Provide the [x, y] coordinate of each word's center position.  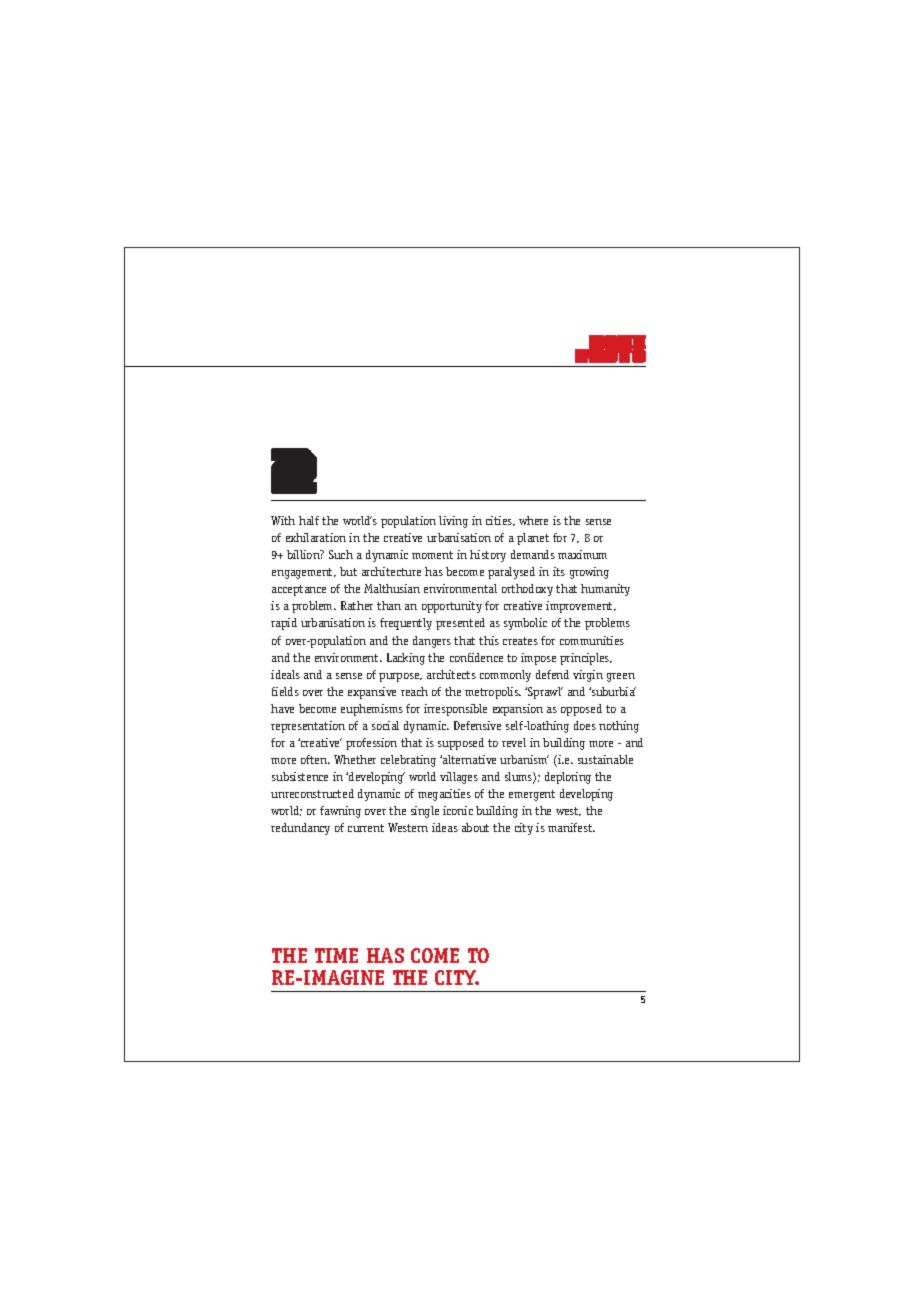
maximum [582, 554]
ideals [285, 674]
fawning [340, 812]
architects [451, 674]
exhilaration [316, 537]
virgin [588, 676]
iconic [458, 810]
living [453, 522]
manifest [571, 827]
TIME [336, 955]
